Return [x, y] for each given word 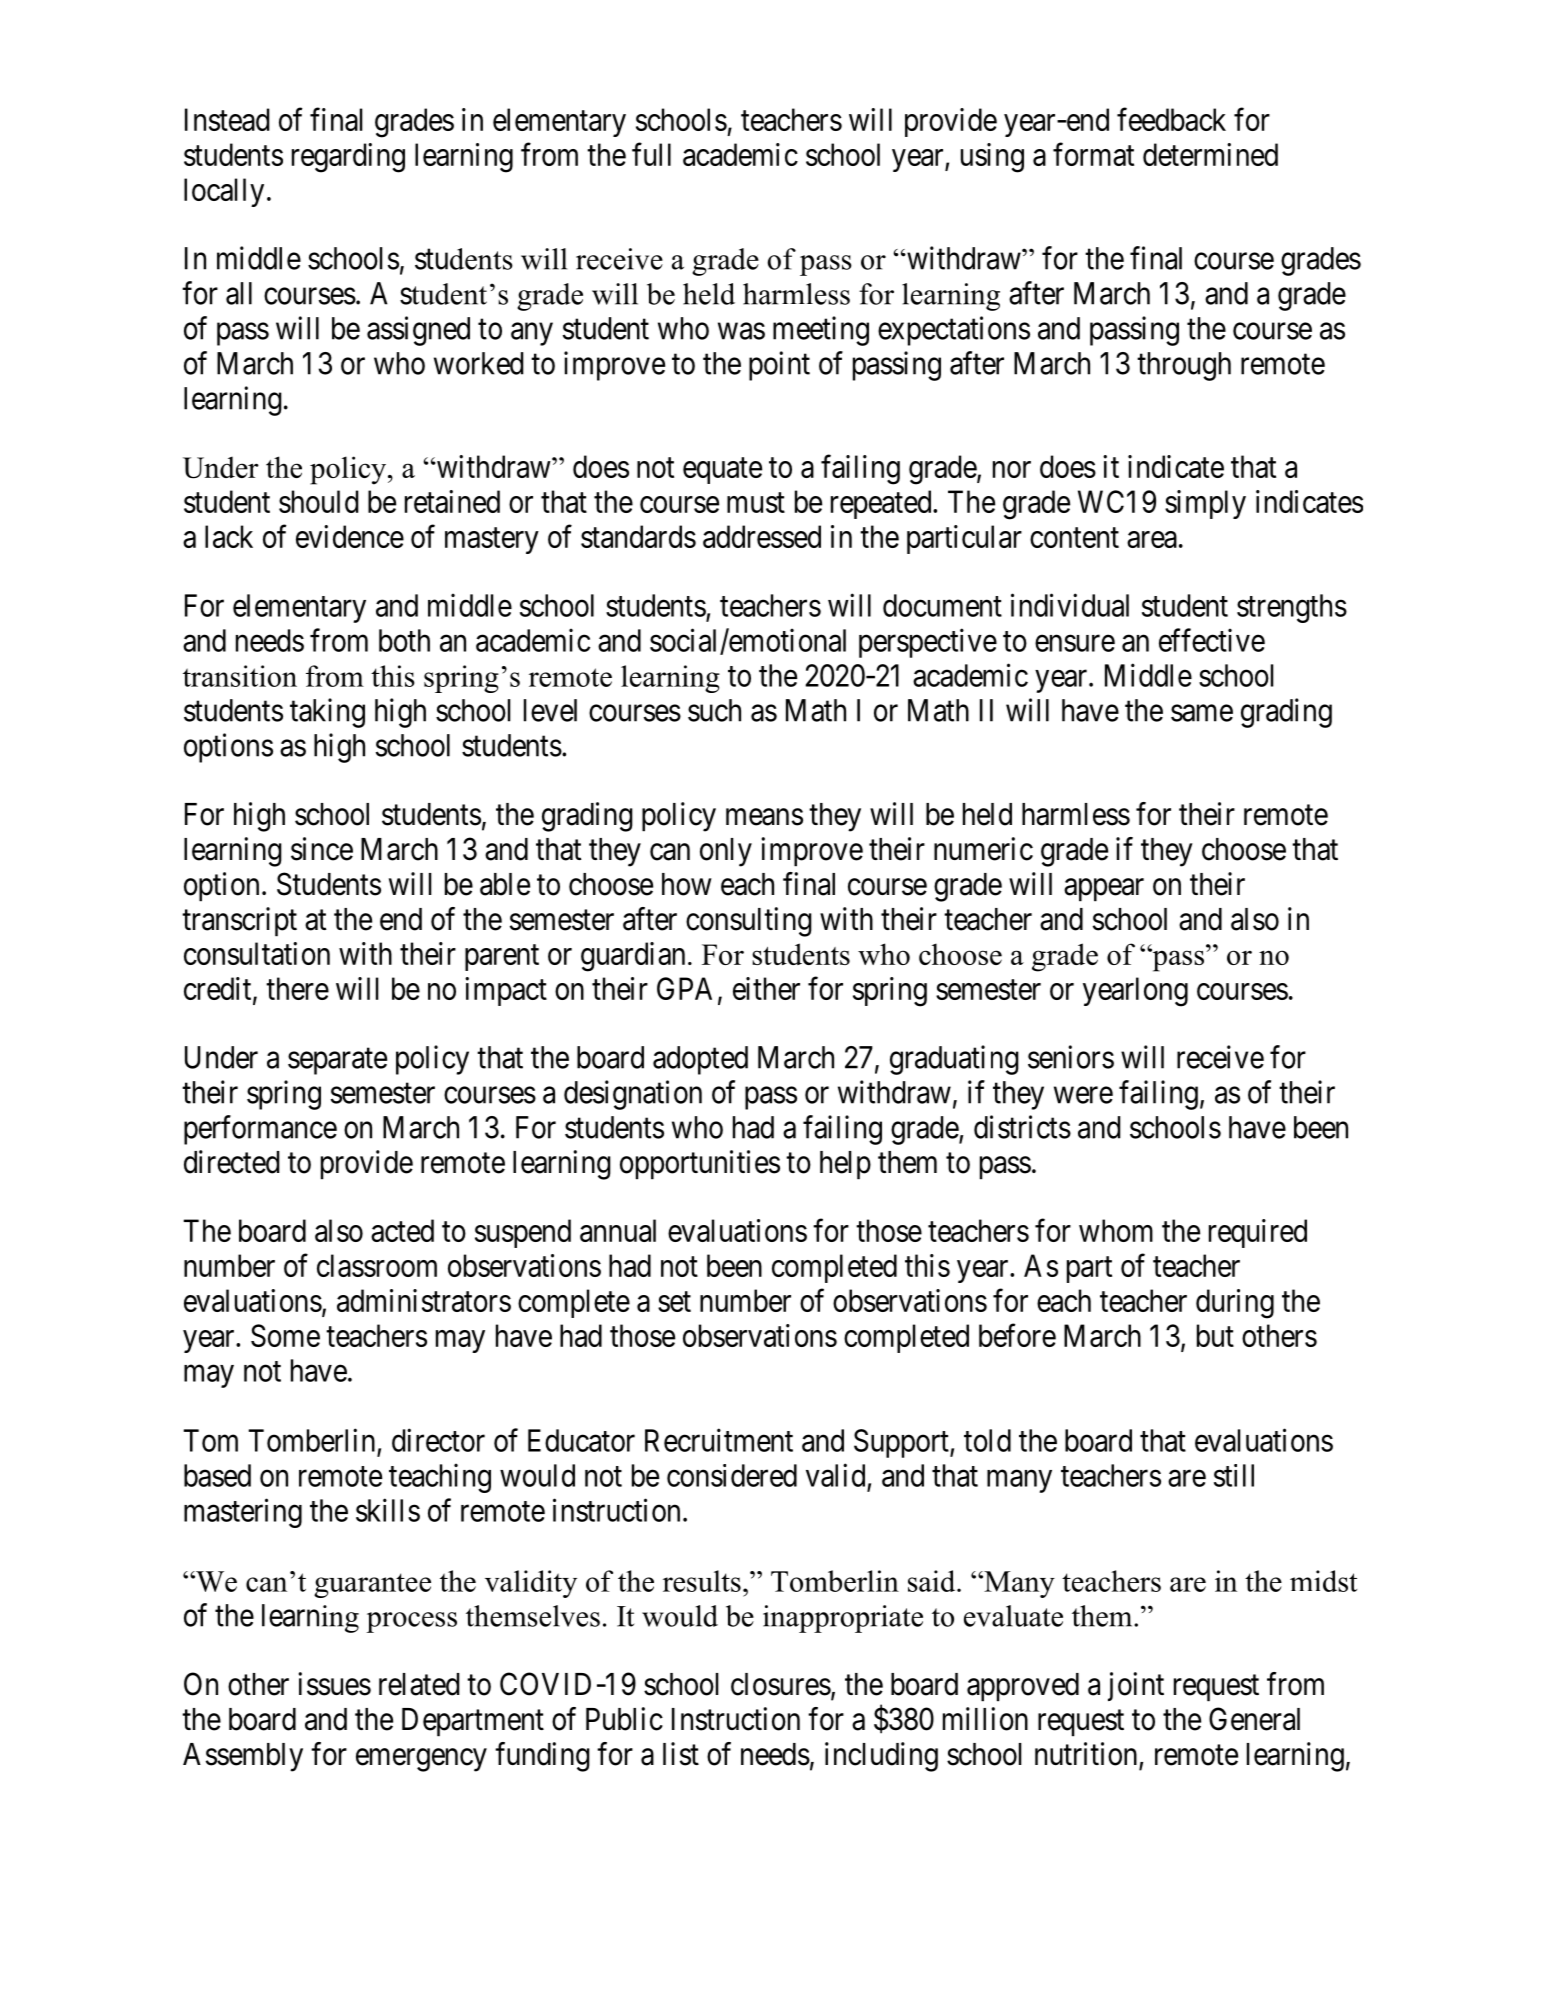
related [419, 1684]
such [714, 710]
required [1258, 1233]
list [681, 1754]
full [651, 154]
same [1202, 713]
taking [327, 713]
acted [402, 1230]
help [845, 1165]
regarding [348, 158]
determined [1210, 154]
